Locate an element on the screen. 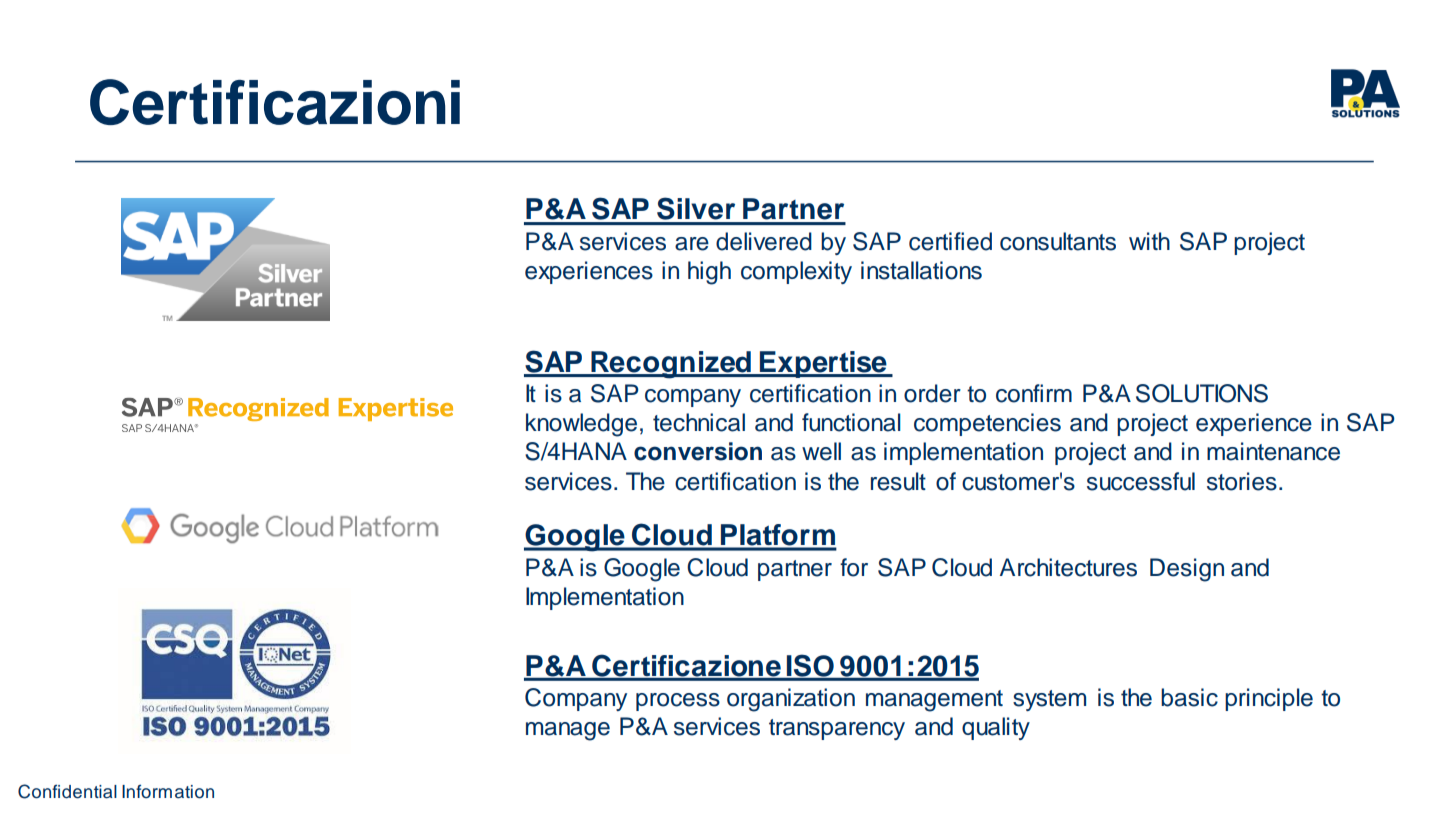 This screenshot has width=1456, height=819. transparency is located at coordinates (837, 729).
